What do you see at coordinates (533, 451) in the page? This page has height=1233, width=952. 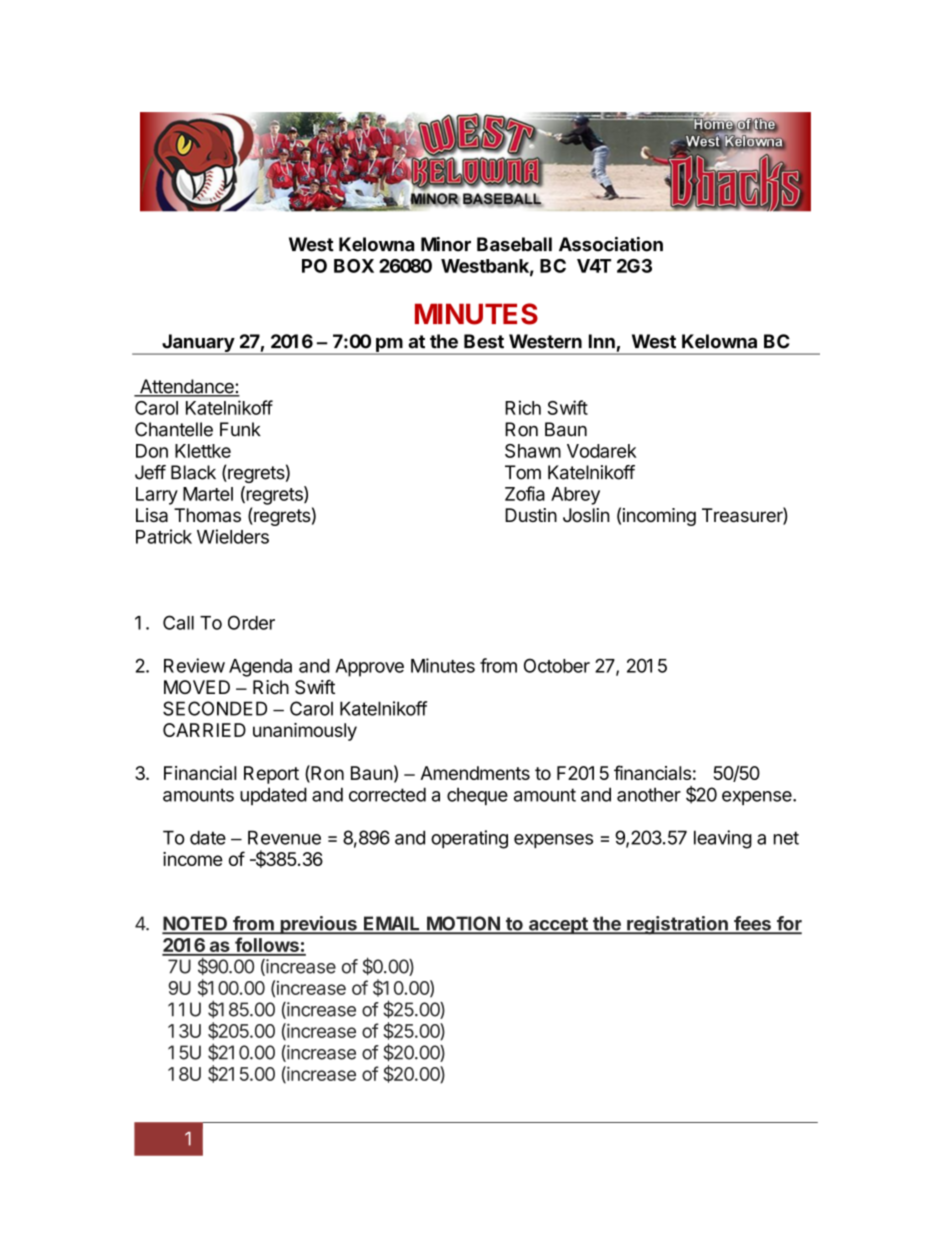 I see `Shawn` at bounding box center [533, 451].
